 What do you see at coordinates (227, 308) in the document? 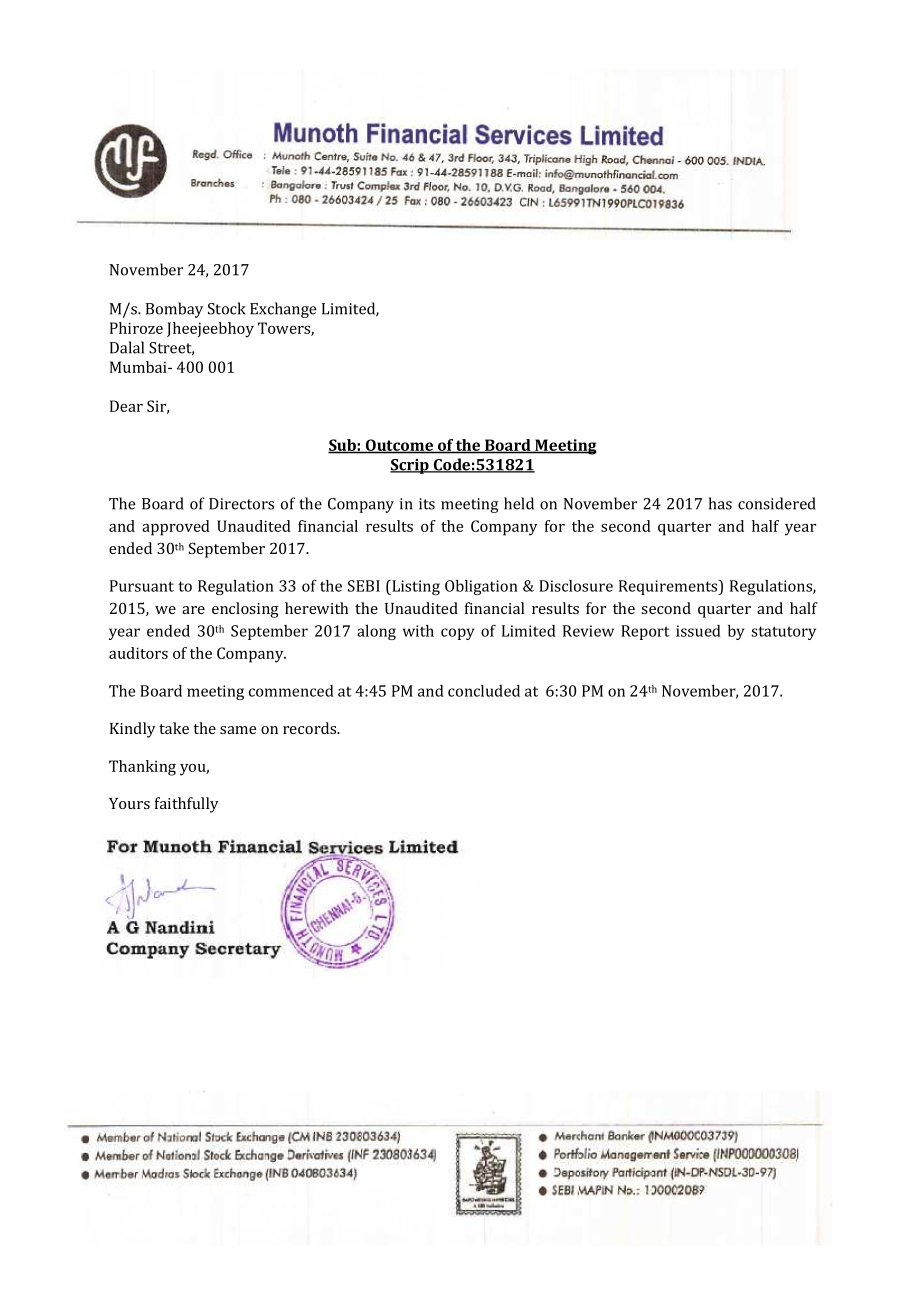
I see `Stock` at bounding box center [227, 308].
